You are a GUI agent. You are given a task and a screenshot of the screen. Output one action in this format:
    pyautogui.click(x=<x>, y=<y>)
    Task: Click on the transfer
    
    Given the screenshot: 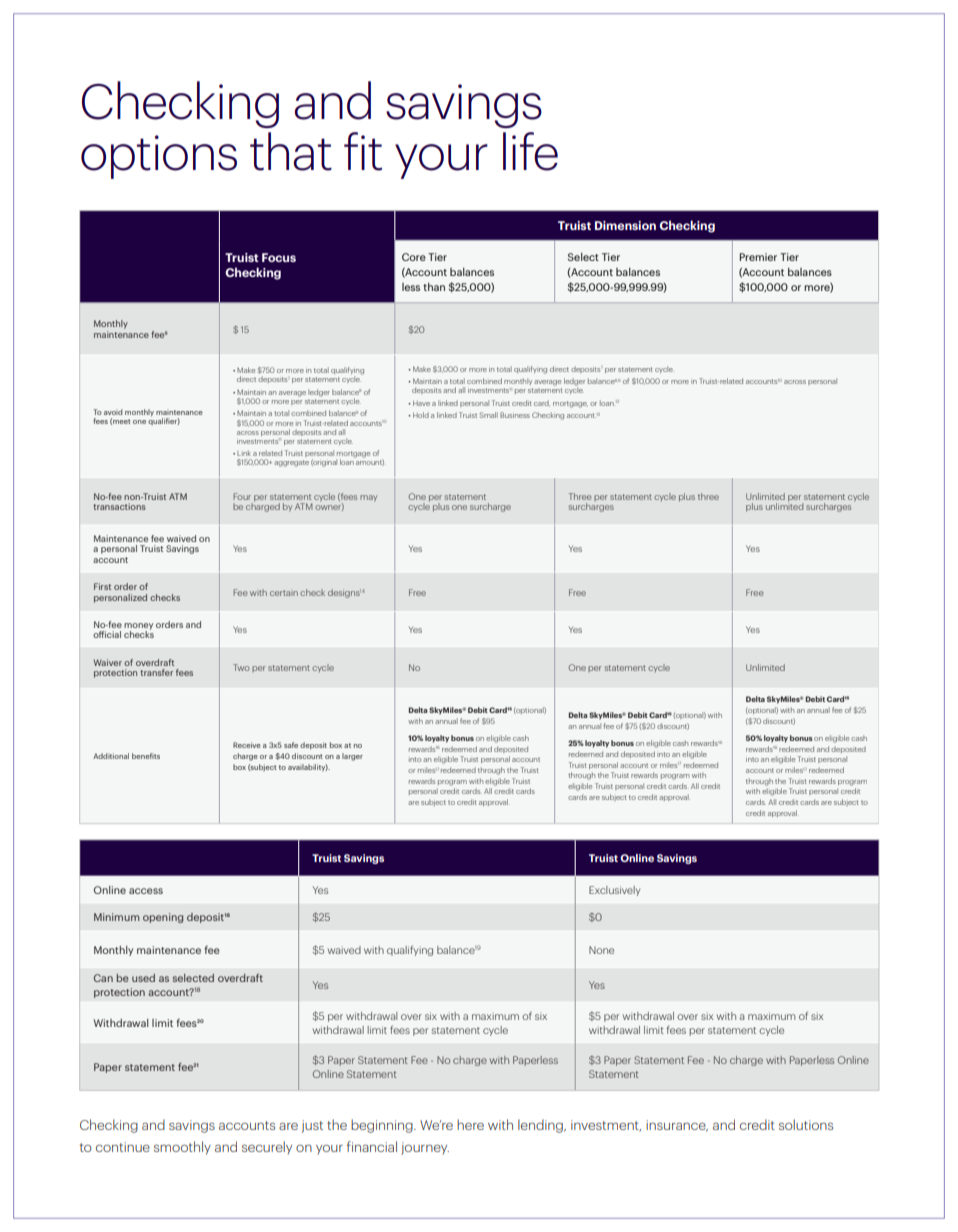 What is the action you would take?
    pyautogui.click(x=156, y=672)
